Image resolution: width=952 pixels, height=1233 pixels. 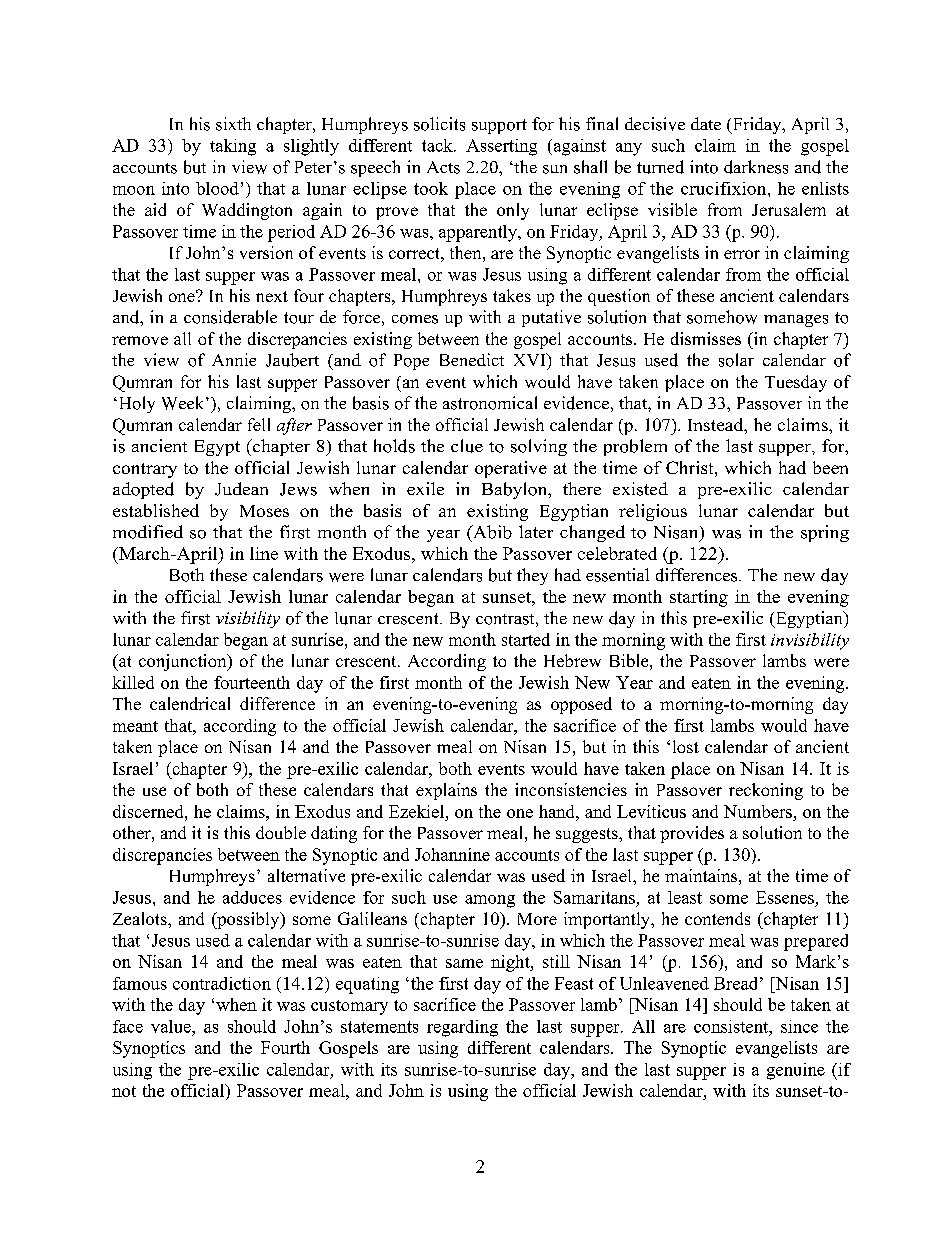 I want to click on clue, so click(x=467, y=446).
